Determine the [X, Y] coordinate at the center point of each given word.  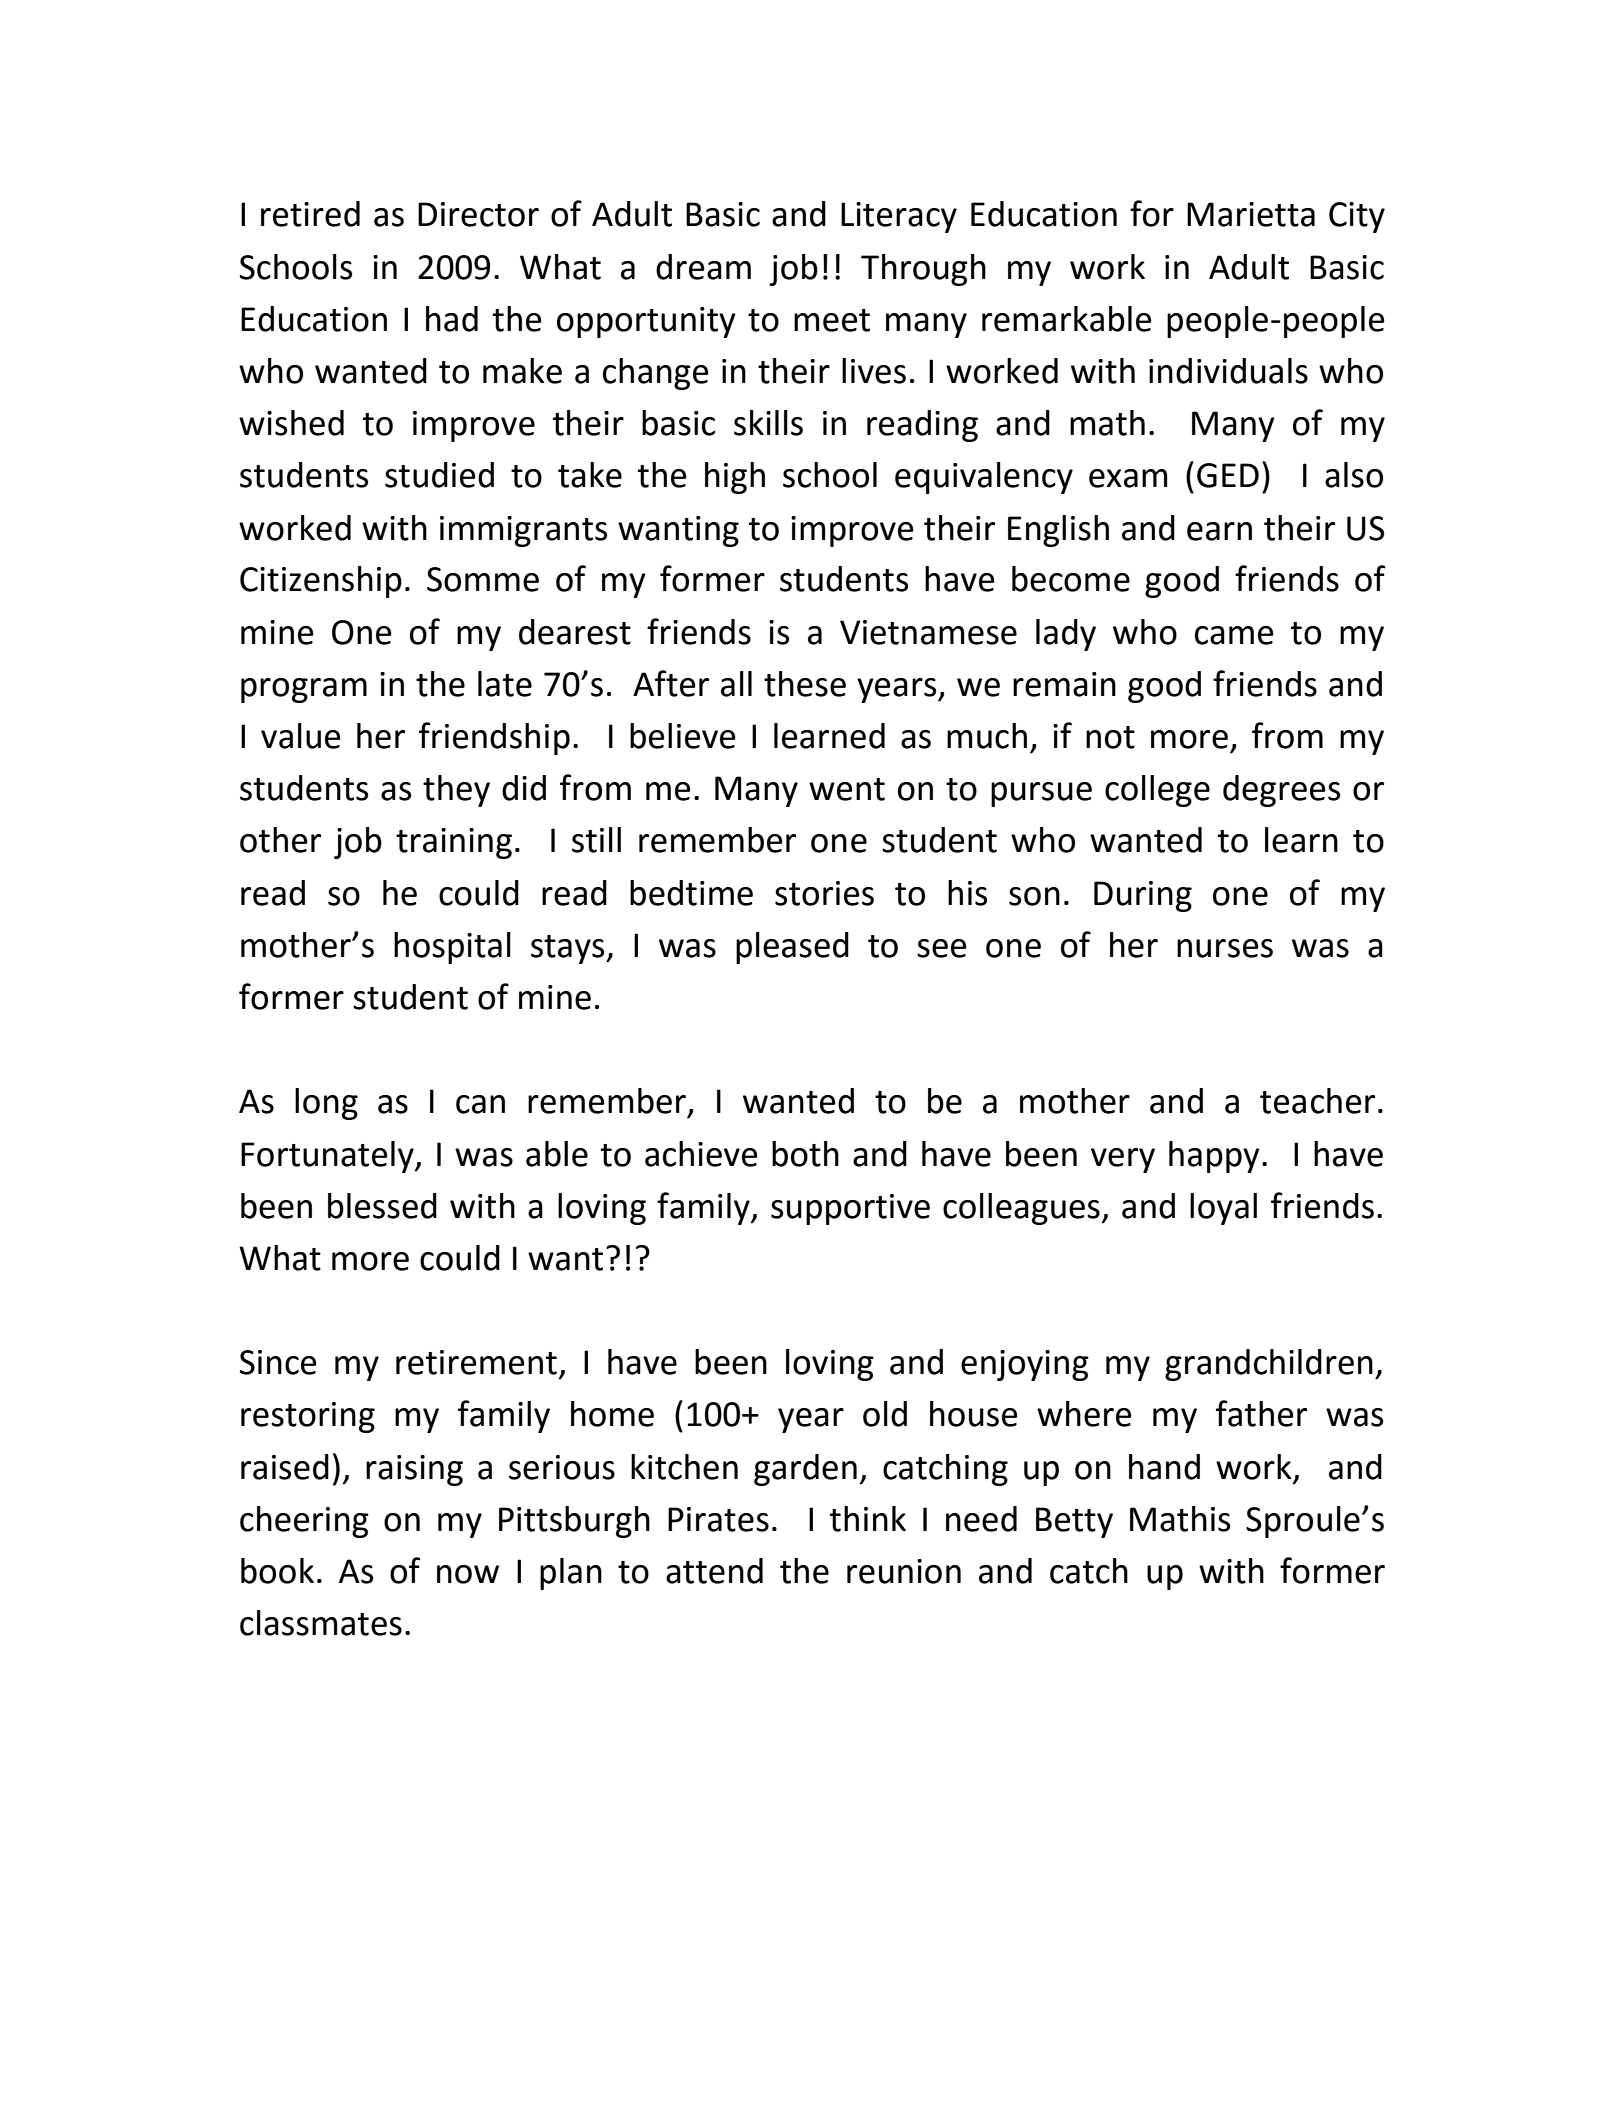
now [468, 1574]
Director [478, 214]
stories [824, 893]
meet [832, 320]
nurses [1225, 948]
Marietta [1251, 214]
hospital [452, 948]
